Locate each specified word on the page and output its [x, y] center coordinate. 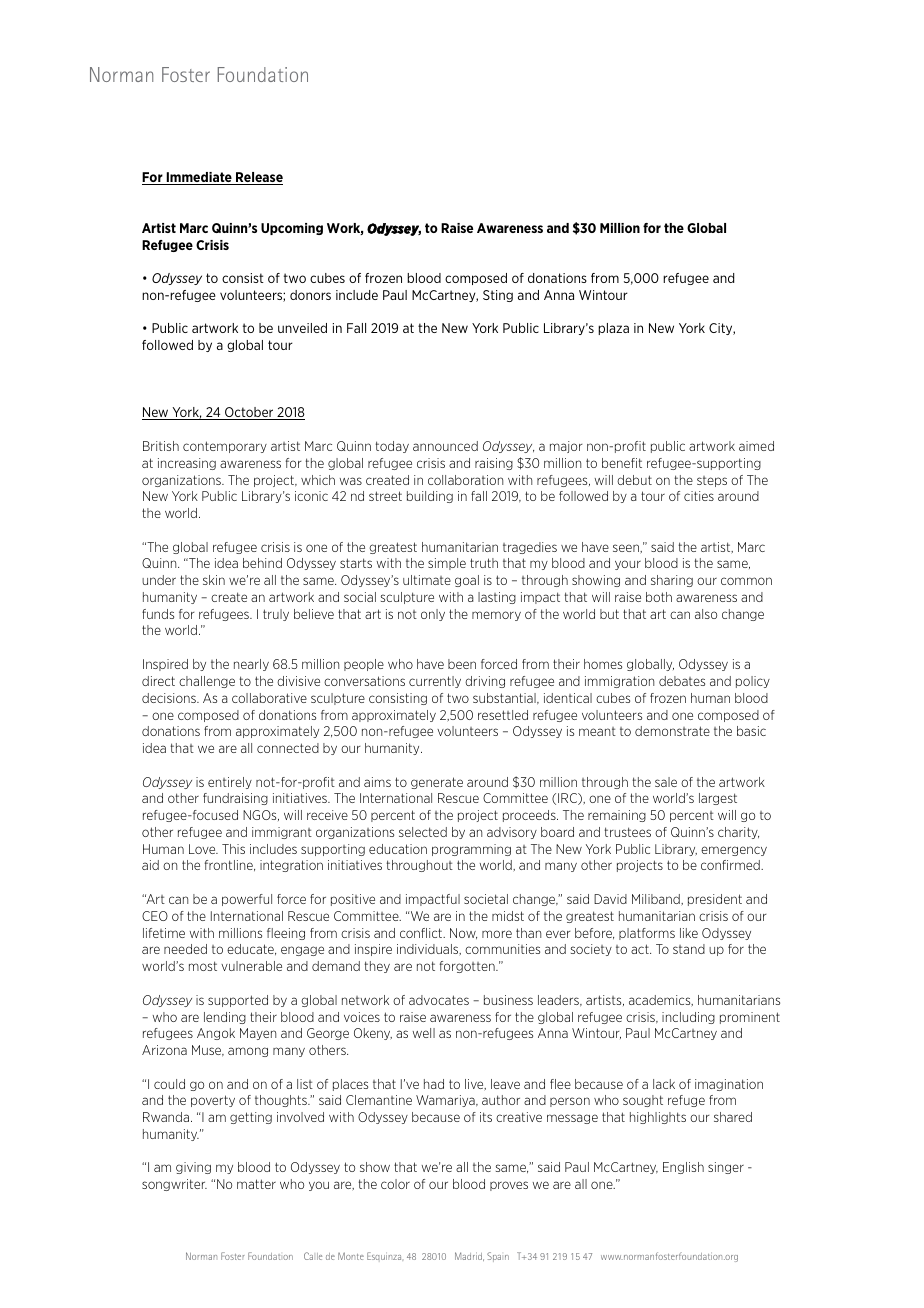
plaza [613, 329]
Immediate [199, 178]
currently [435, 682]
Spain [498, 1257]
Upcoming [292, 229]
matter [256, 1184]
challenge [207, 682]
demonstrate [672, 731]
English [683, 1168]
